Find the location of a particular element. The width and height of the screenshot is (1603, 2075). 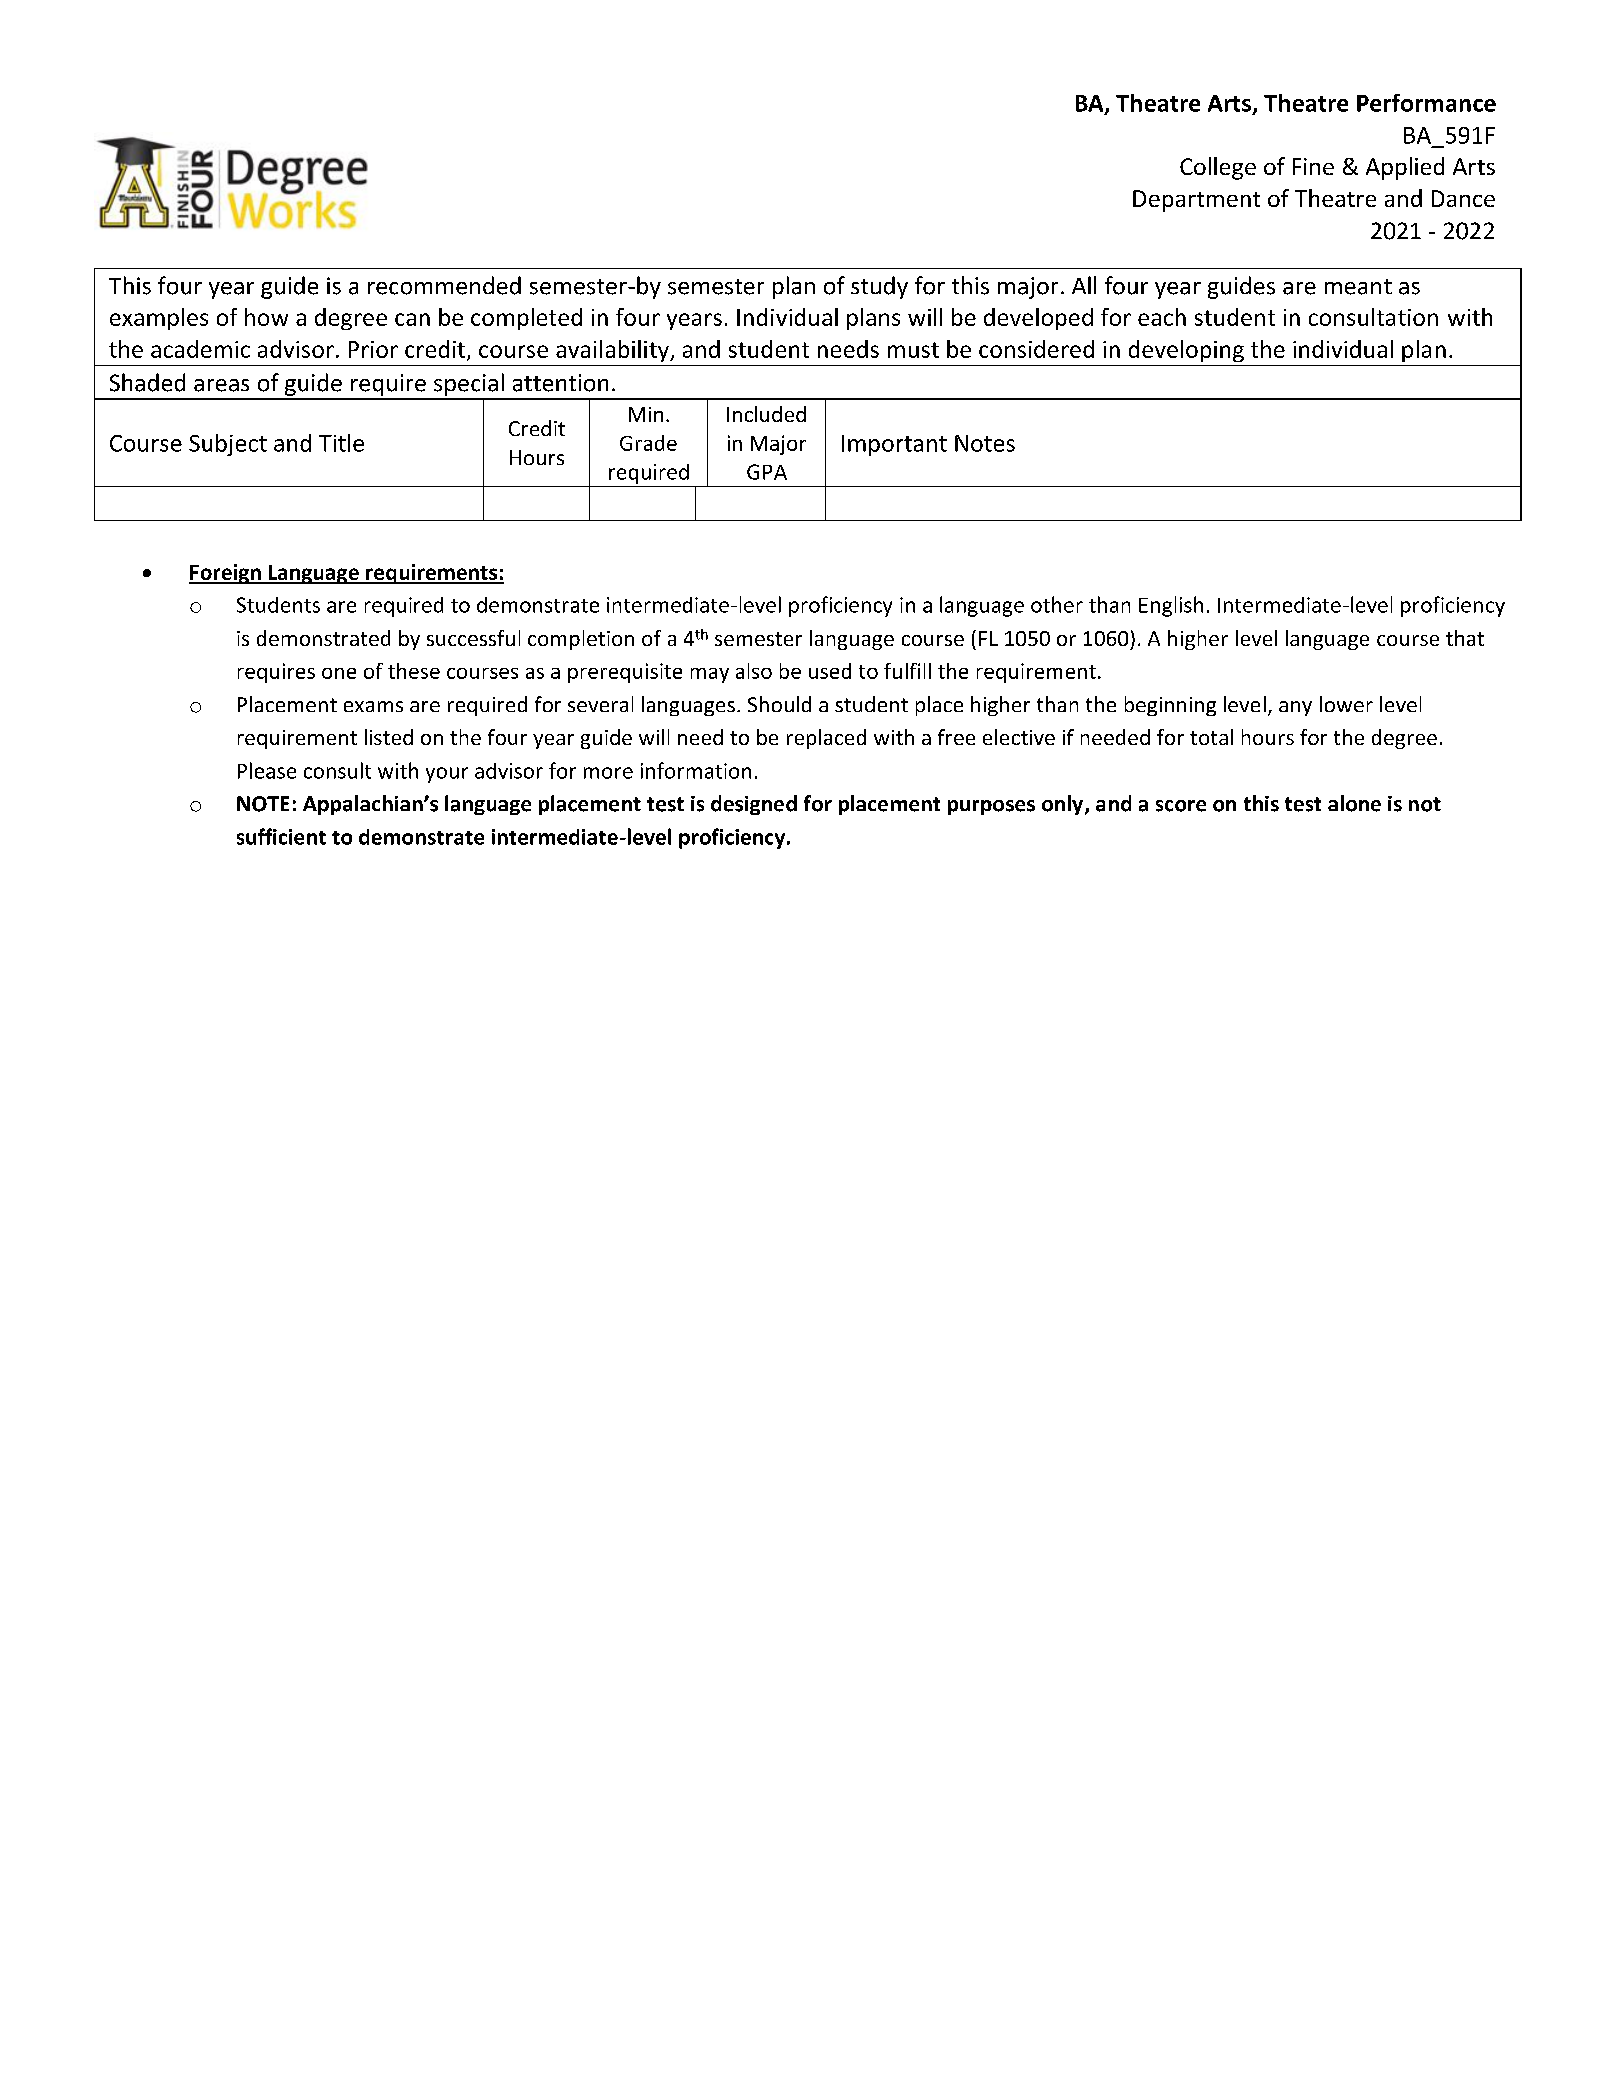

recommended is located at coordinates (444, 285).
